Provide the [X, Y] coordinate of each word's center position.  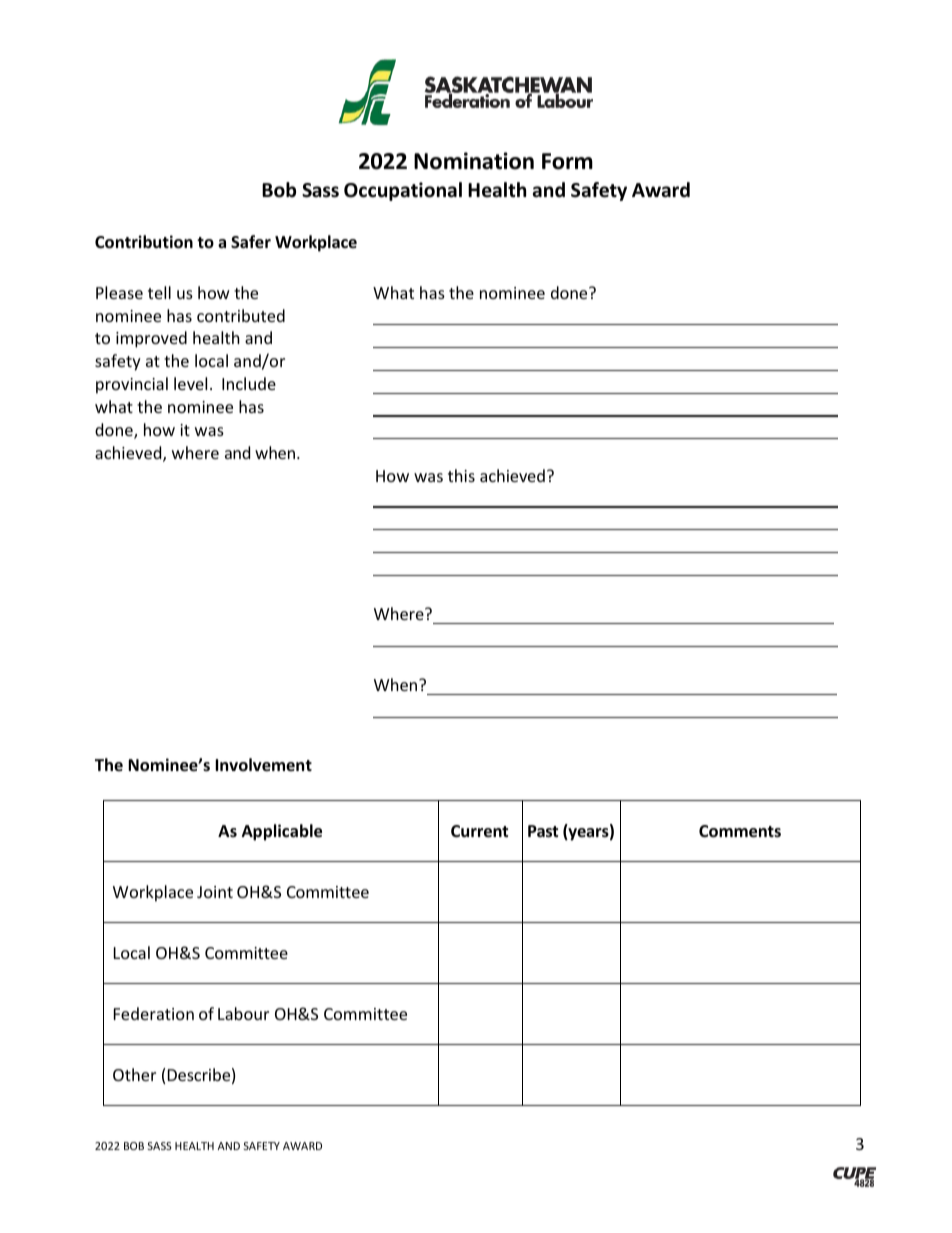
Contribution [144, 242]
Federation [154, 1013]
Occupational [403, 191]
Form [567, 161]
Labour [243, 1013]
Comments [740, 831]
